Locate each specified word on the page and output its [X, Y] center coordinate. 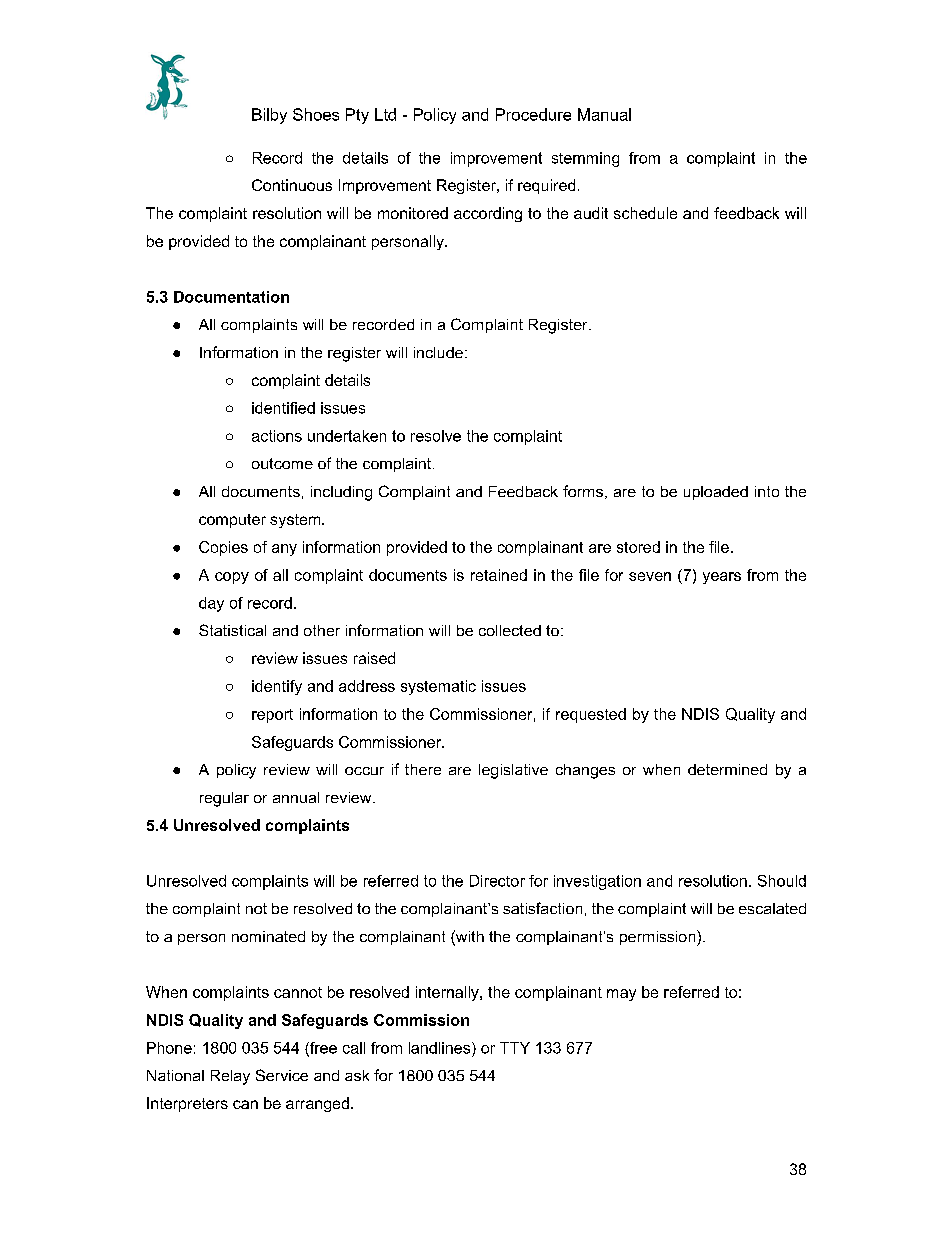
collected [510, 630]
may [621, 995]
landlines [441, 1048]
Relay [230, 1077]
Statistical [232, 630]
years [722, 578]
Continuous [292, 185]
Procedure [533, 114]
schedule [645, 213]
